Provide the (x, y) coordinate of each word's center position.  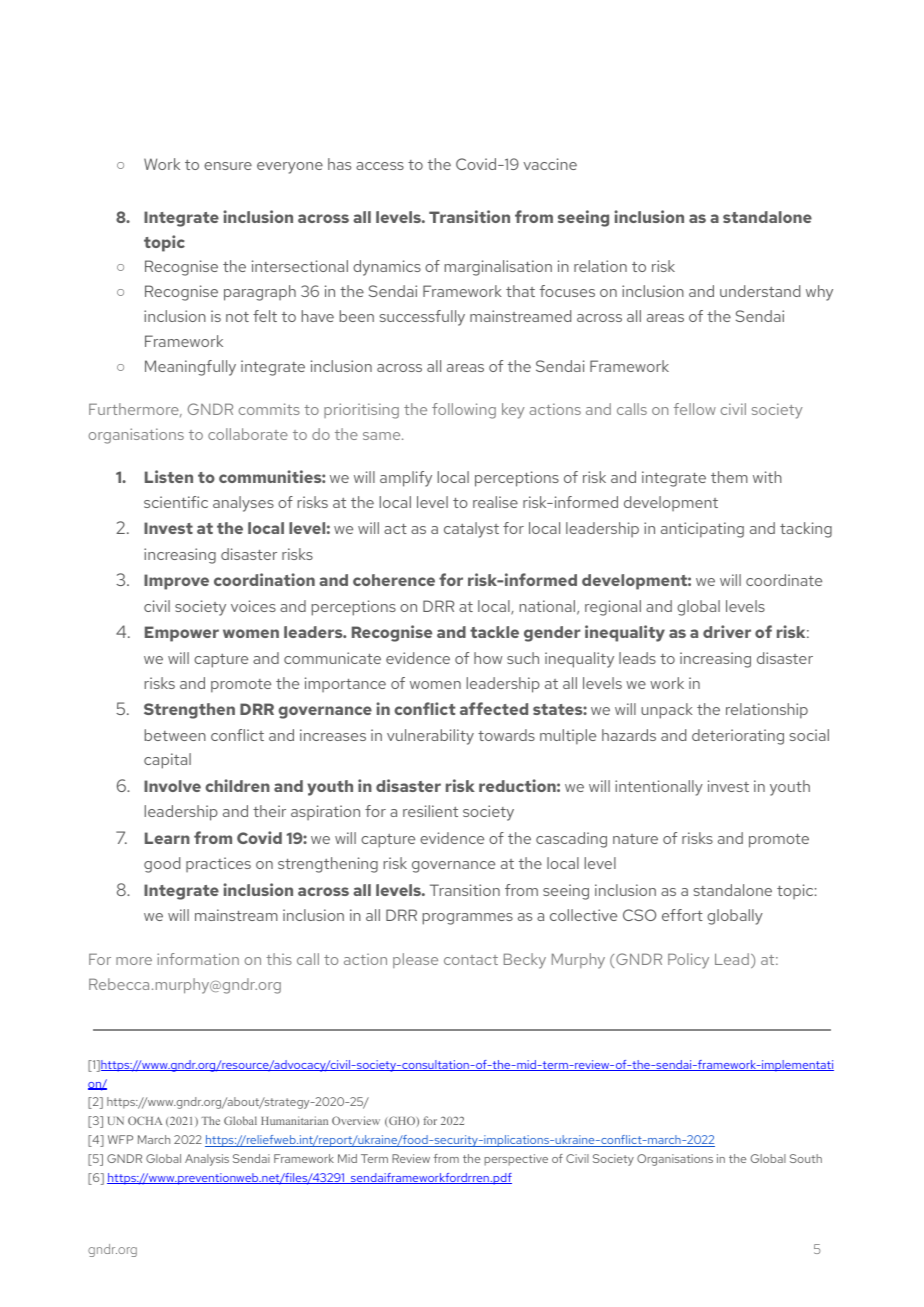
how (488, 658)
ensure (228, 166)
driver (727, 631)
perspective (516, 1160)
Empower (182, 634)
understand (760, 291)
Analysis (207, 1160)
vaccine (550, 164)
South (806, 1158)
